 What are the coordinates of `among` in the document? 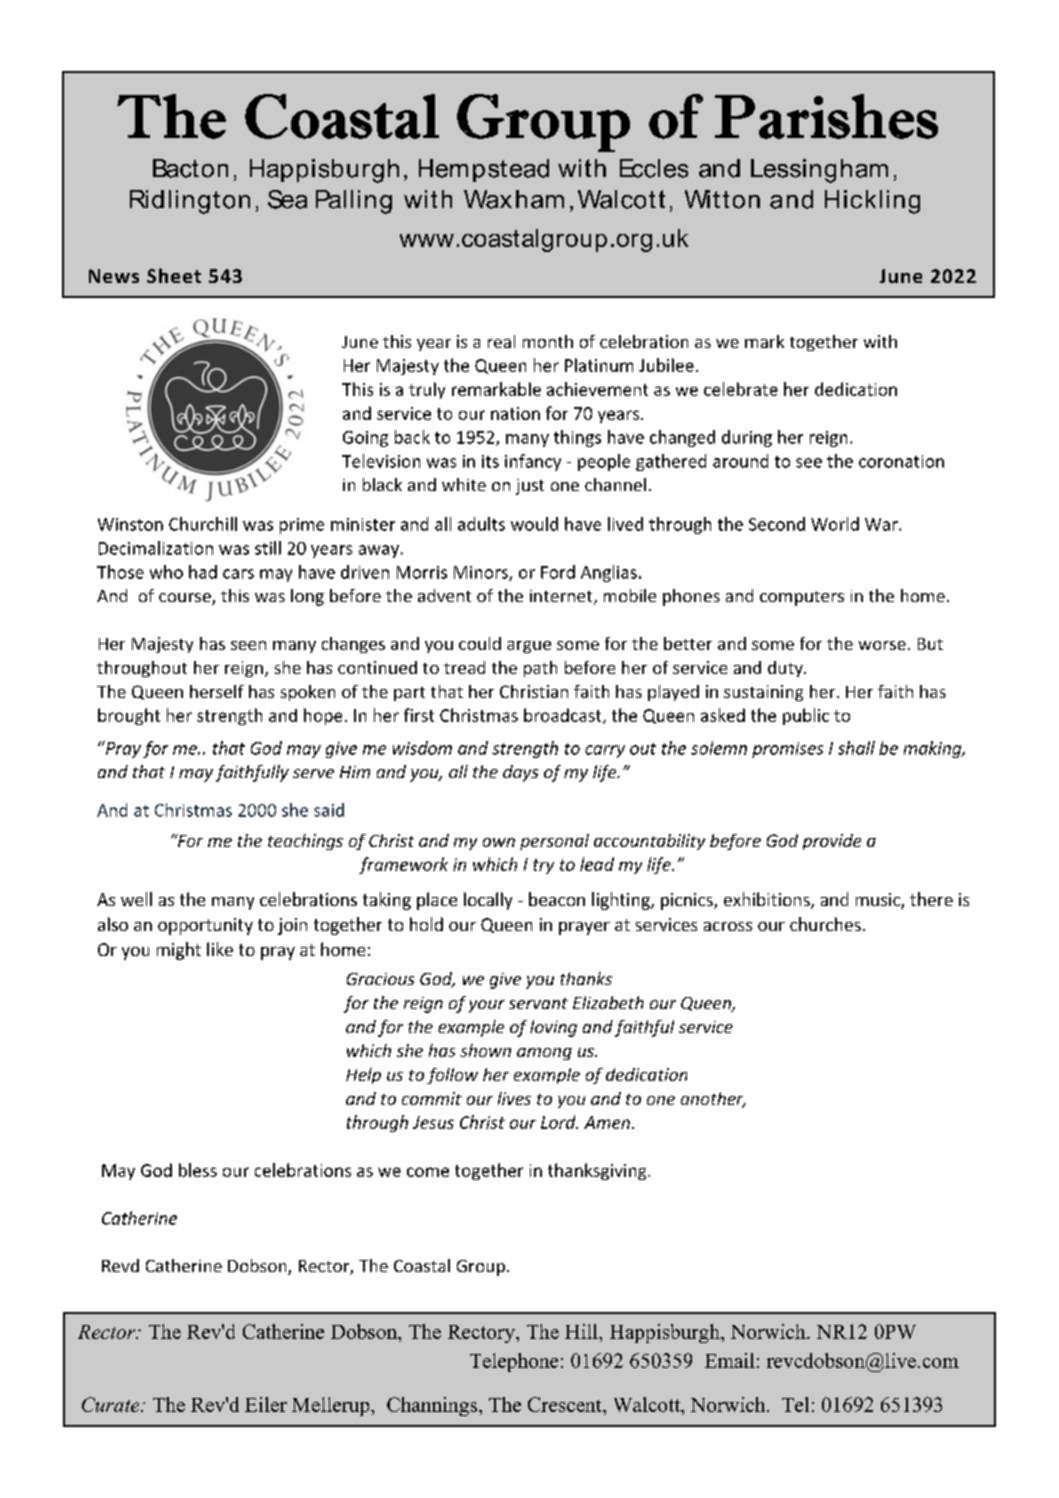 It's located at (544, 1054).
